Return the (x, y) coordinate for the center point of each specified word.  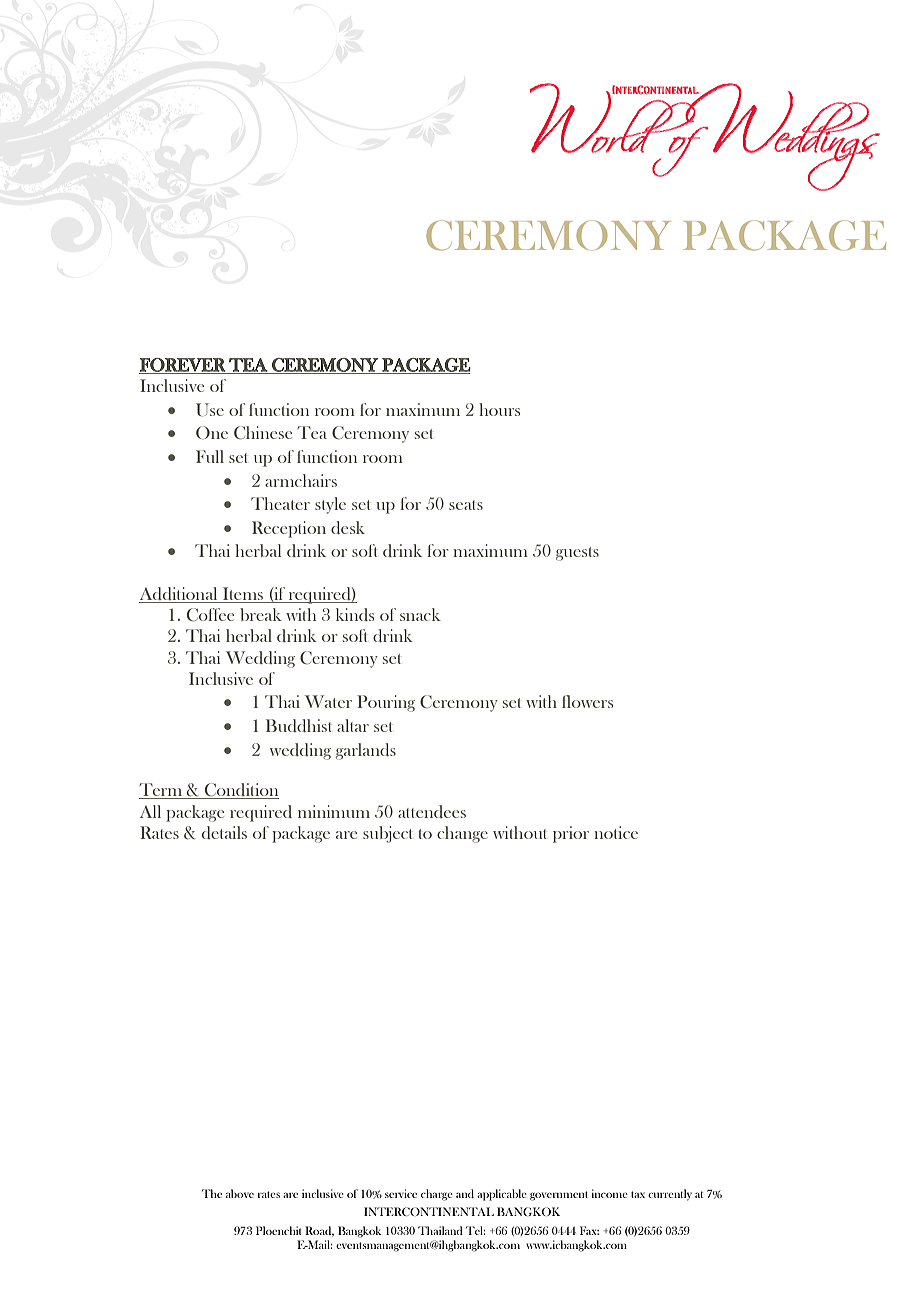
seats (466, 505)
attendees (432, 811)
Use (210, 410)
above (240, 1193)
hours (499, 409)
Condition (241, 791)
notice (616, 832)
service (401, 1193)
